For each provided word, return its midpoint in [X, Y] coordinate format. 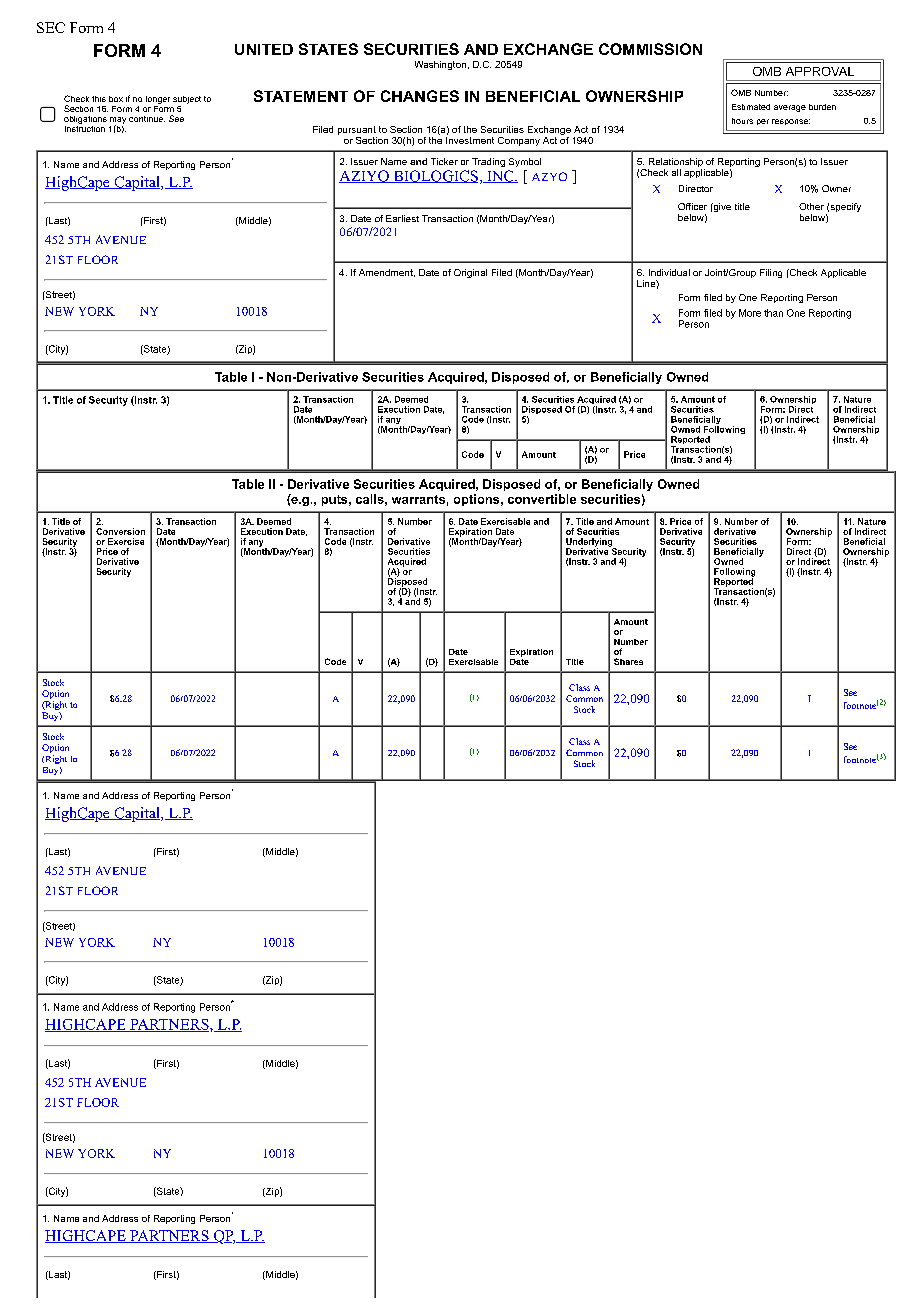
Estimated [751, 107]
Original [470, 273]
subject [187, 100]
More [750, 313]
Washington [440, 65]
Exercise [126, 541]
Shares [628, 661]
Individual [669, 272]
